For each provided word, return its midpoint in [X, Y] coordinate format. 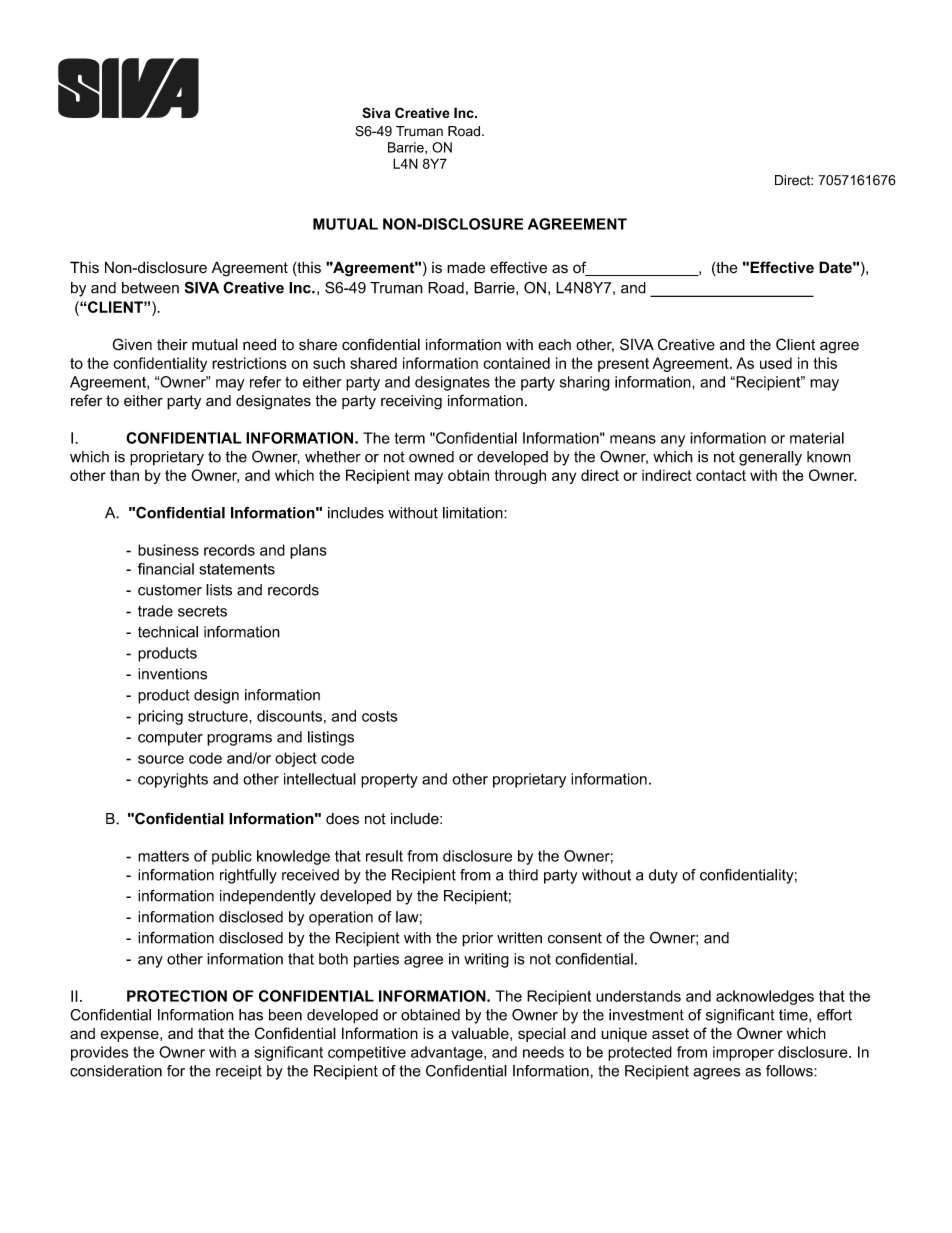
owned [431, 457]
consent [575, 938]
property [389, 781]
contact [721, 475]
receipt [239, 1072]
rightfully [248, 876]
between [150, 288]
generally [770, 458]
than [124, 475]
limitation [474, 513]
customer [170, 590]
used [776, 363]
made [466, 268]
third [523, 875]
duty [663, 876]
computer [170, 738]
